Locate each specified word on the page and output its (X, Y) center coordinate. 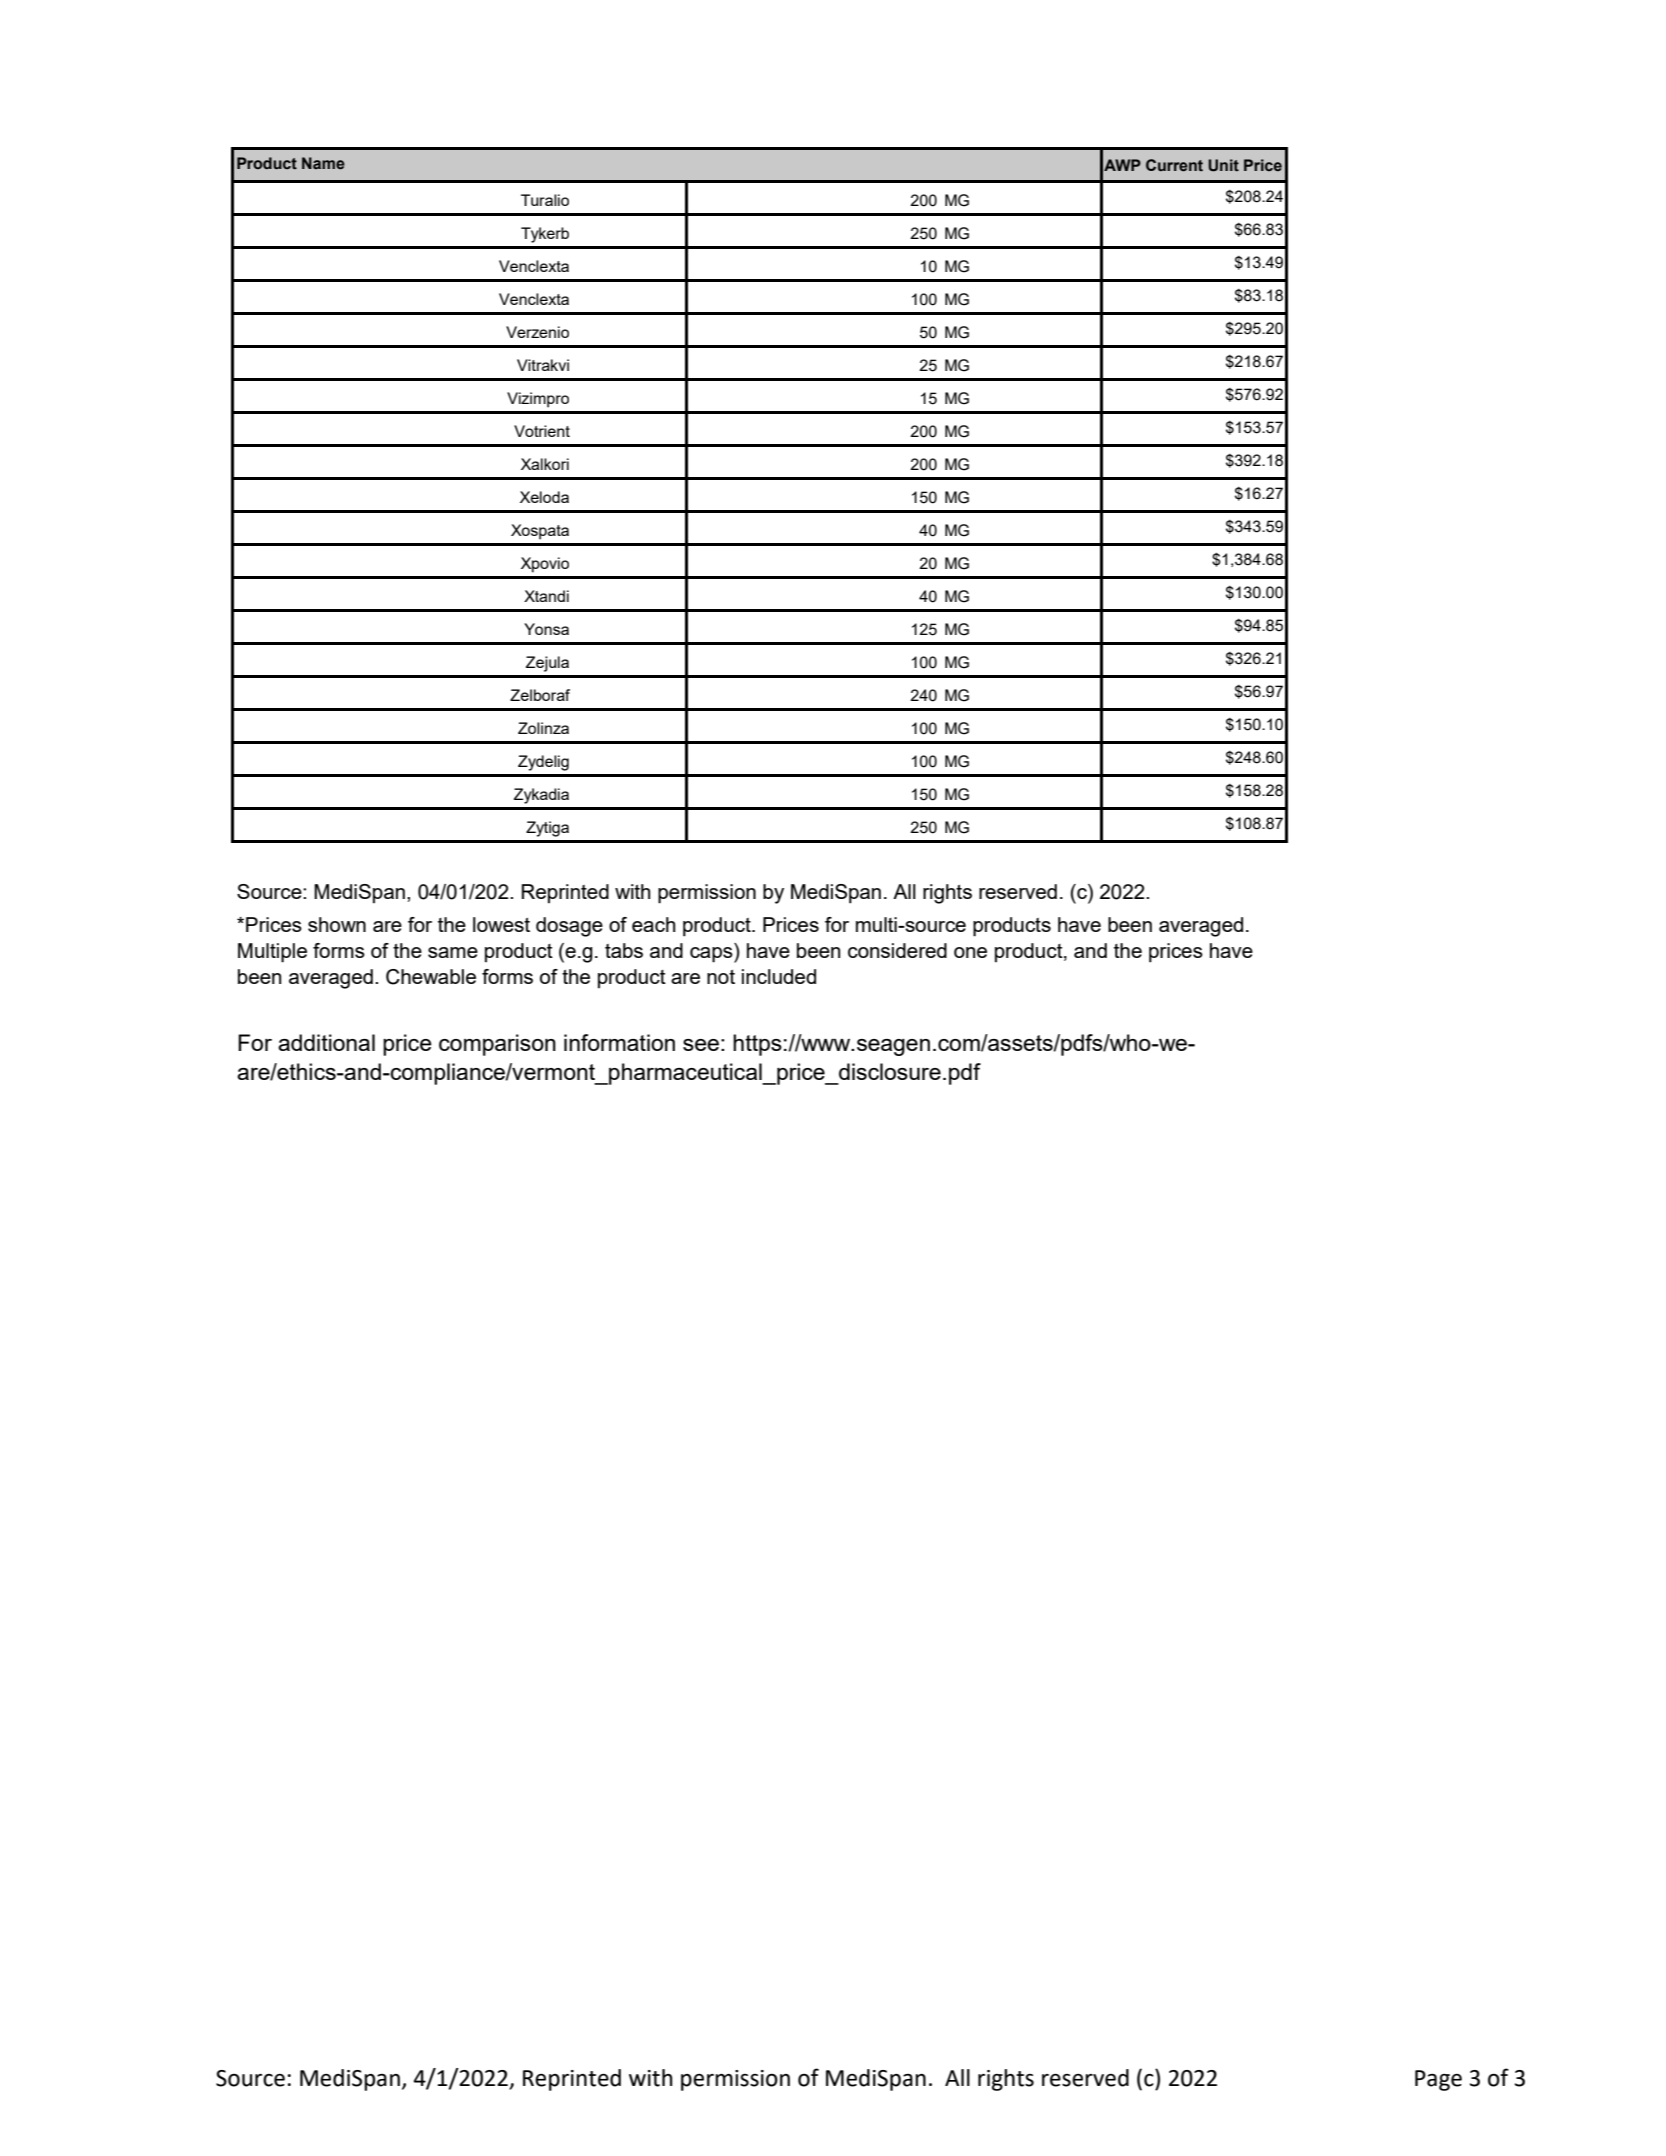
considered (897, 950)
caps (712, 955)
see (701, 1045)
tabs (624, 950)
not (721, 977)
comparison (497, 1045)
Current (1174, 165)
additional (326, 1042)
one (970, 952)
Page (1438, 2080)
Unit (1223, 165)
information (619, 1042)
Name (323, 163)
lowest (501, 924)
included (779, 976)
